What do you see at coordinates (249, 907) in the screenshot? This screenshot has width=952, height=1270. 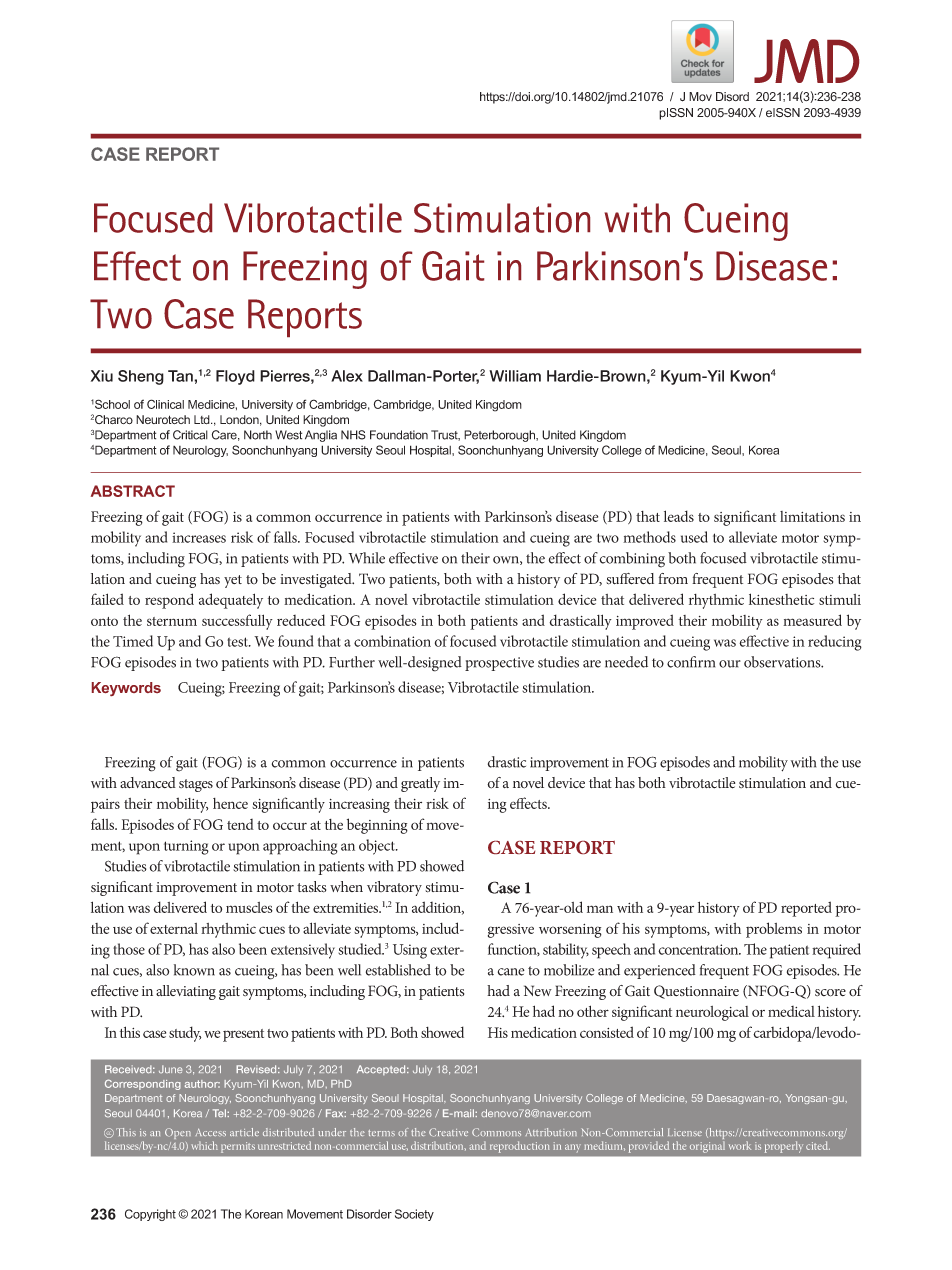 I see `muscles` at bounding box center [249, 907].
